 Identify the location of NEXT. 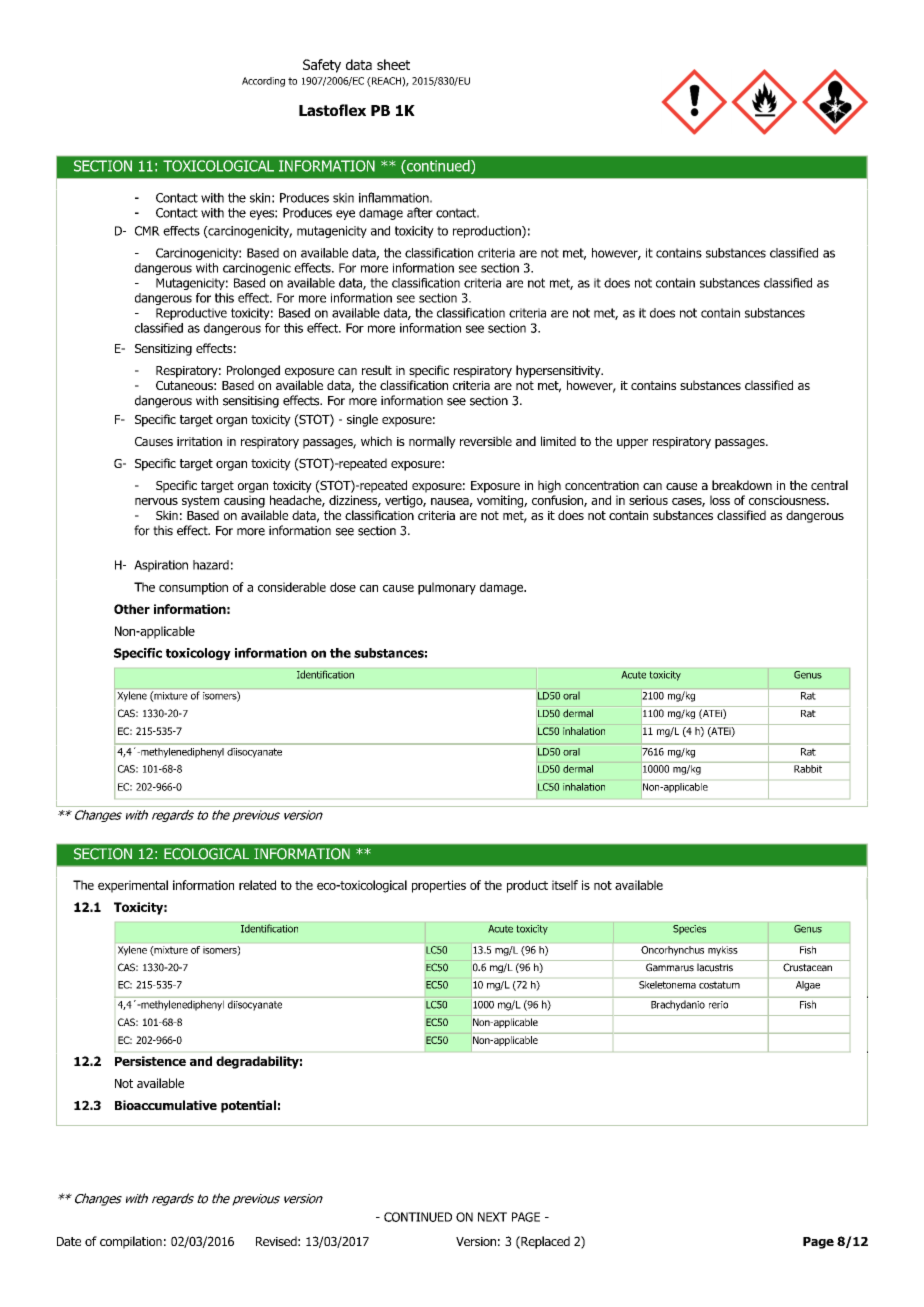
(492, 1217).
